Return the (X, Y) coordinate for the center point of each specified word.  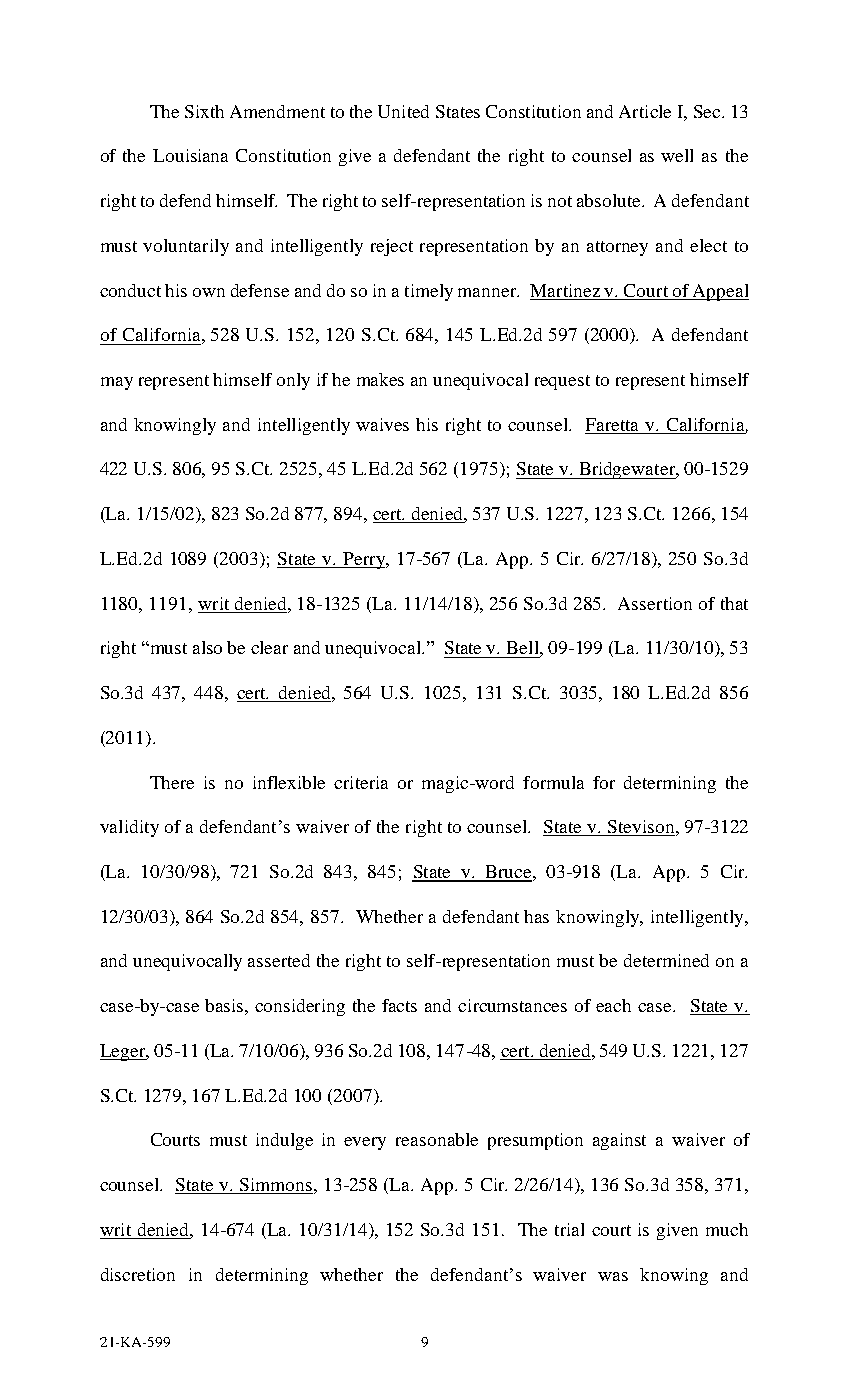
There (172, 782)
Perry (364, 560)
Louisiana (190, 155)
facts (399, 1005)
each (613, 1005)
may (117, 383)
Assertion (655, 603)
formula (553, 782)
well (677, 155)
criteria (361, 782)
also (207, 647)
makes (380, 379)
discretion (138, 1274)
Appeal (720, 292)
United (403, 111)
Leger (124, 1052)
